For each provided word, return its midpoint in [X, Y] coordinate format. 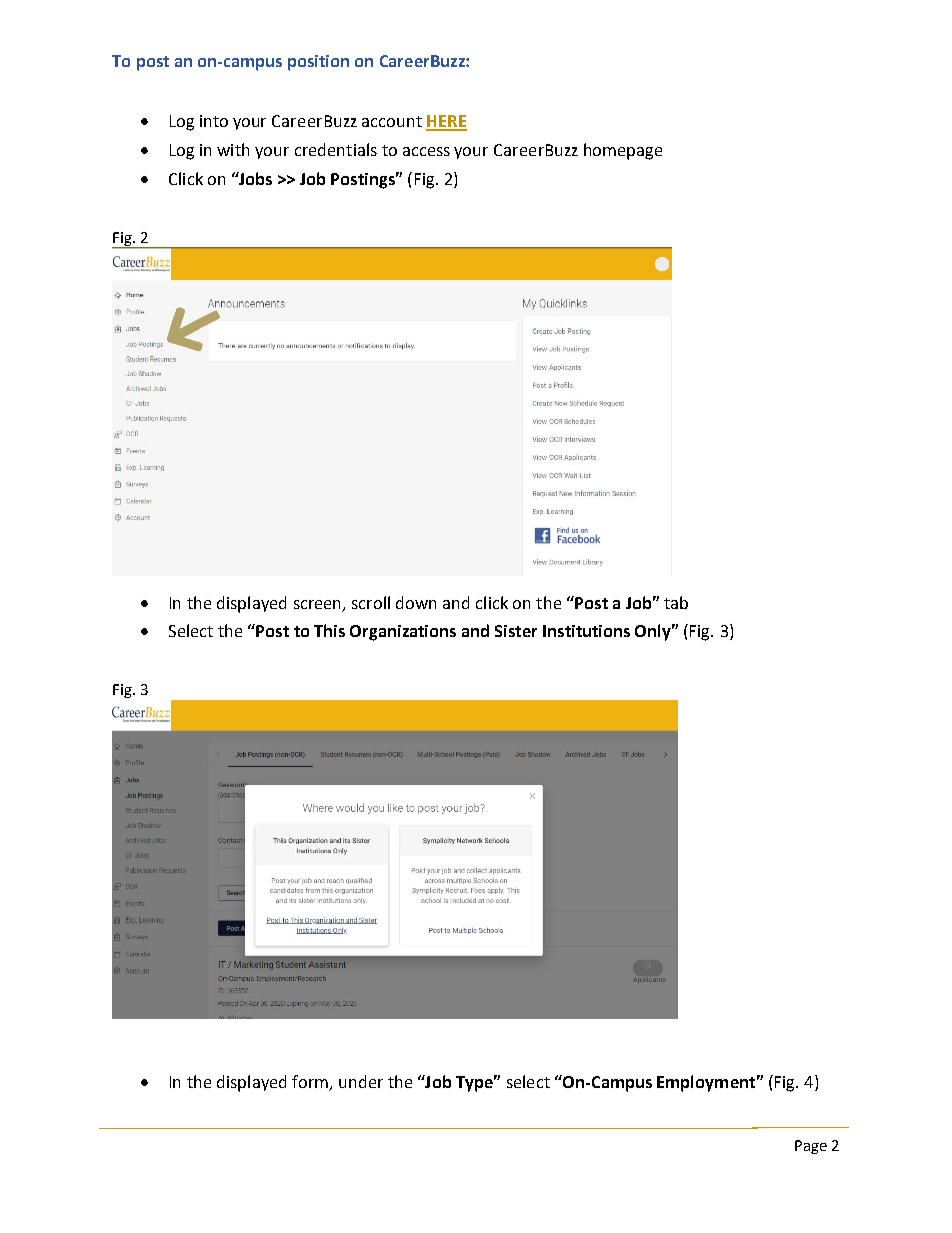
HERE [446, 122]
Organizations [403, 633]
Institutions [586, 631]
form [311, 1082]
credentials [336, 149]
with [233, 149]
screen [319, 605]
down [416, 602]
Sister [516, 631]
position [318, 63]
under [361, 1081]
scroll [371, 602]
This [329, 630]
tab [676, 602]
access [426, 151]
